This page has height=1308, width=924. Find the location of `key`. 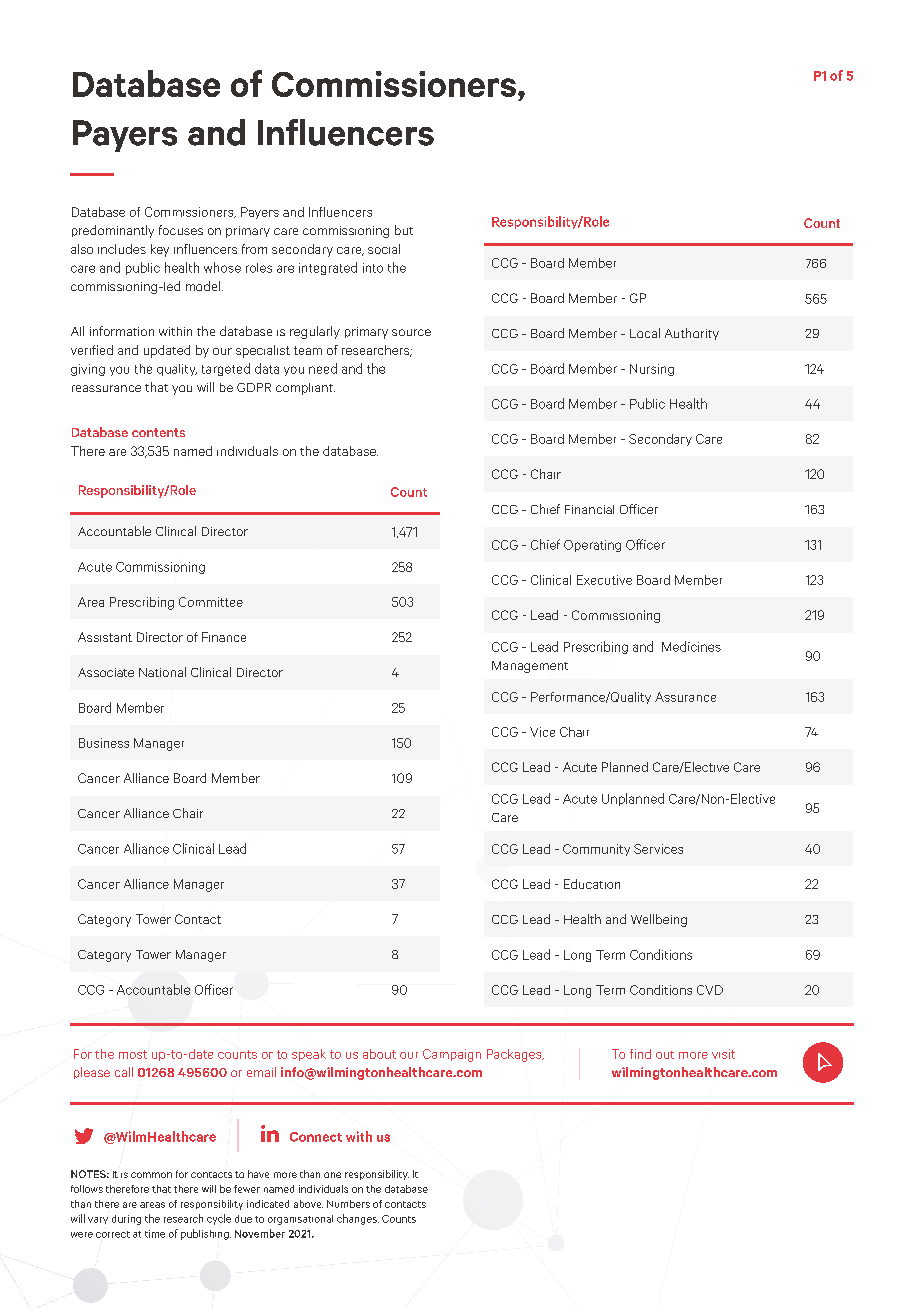

key is located at coordinates (160, 250).
